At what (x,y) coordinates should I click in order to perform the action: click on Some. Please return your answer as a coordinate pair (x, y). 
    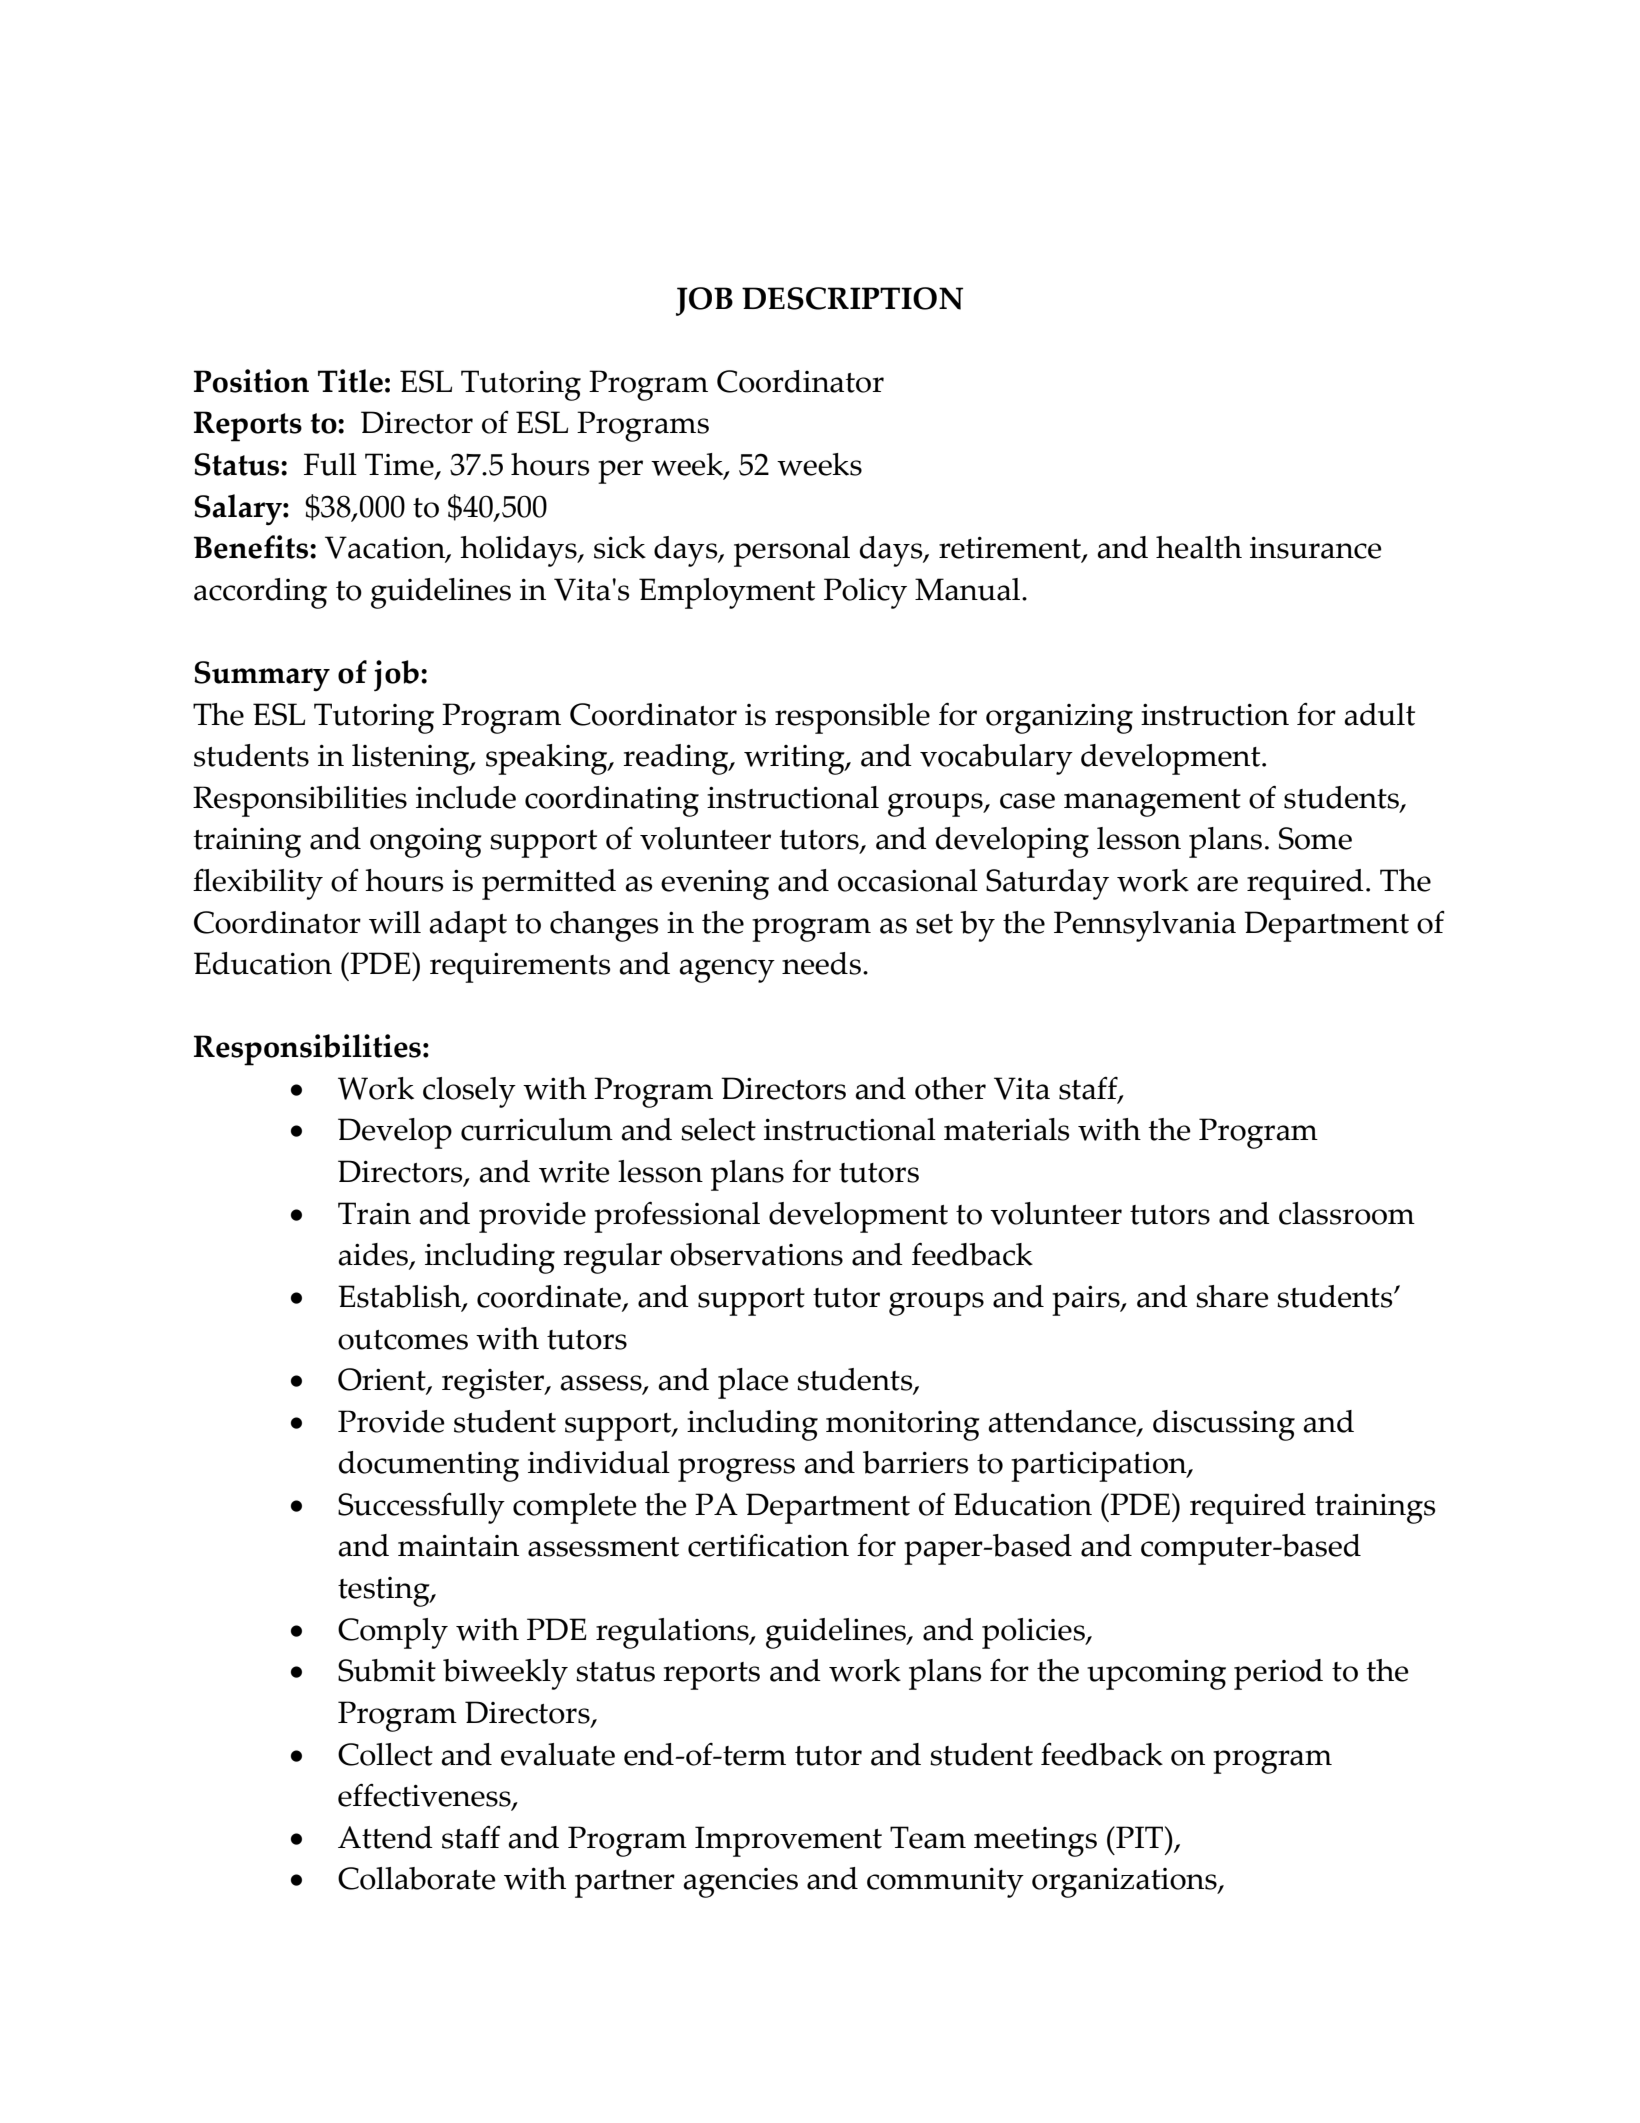
    Looking at the image, I should click on (1315, 838).
